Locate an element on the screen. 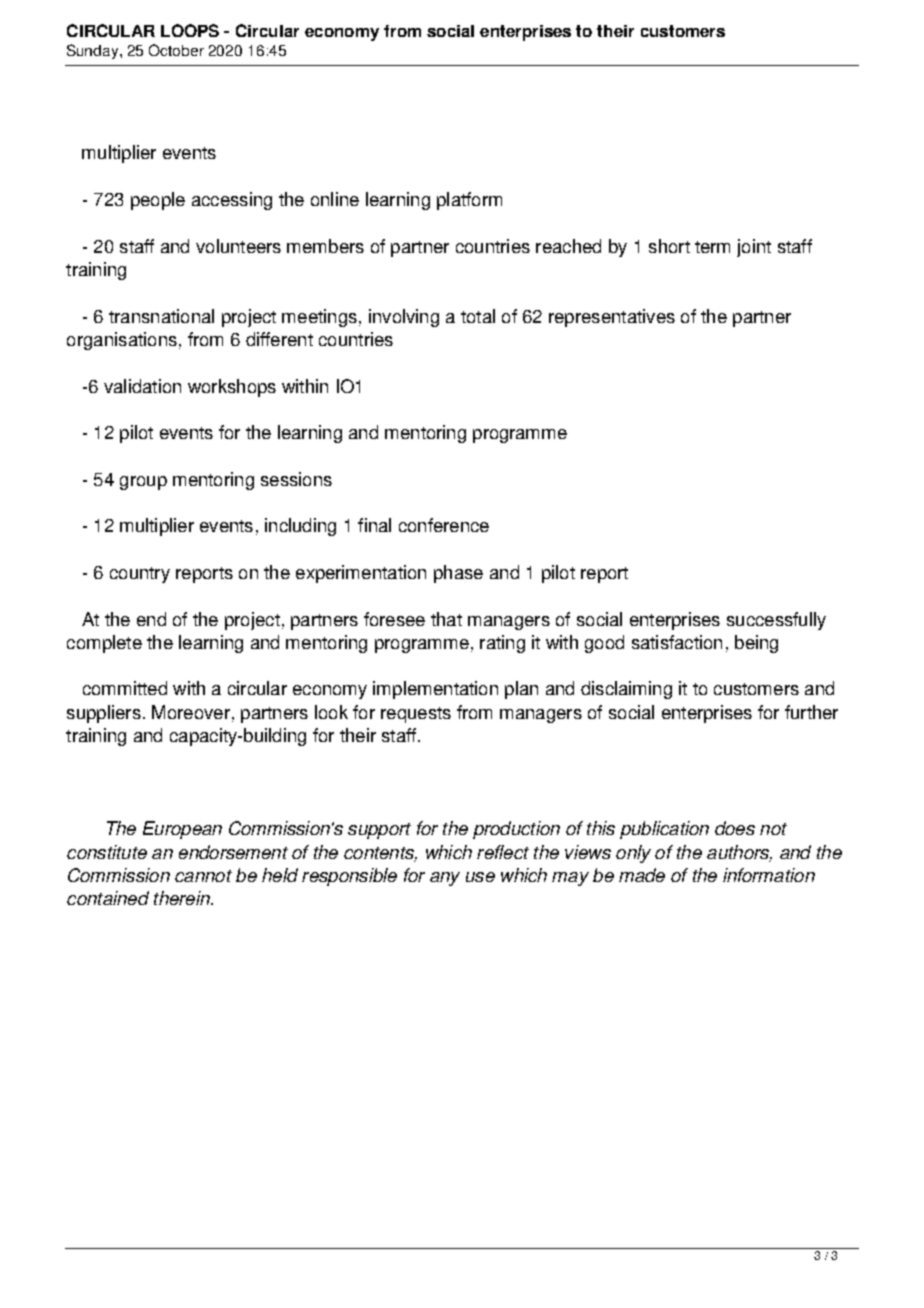 The width and height of the screenshot is (924, 1308). conference is located at coordinates (444, 525).
